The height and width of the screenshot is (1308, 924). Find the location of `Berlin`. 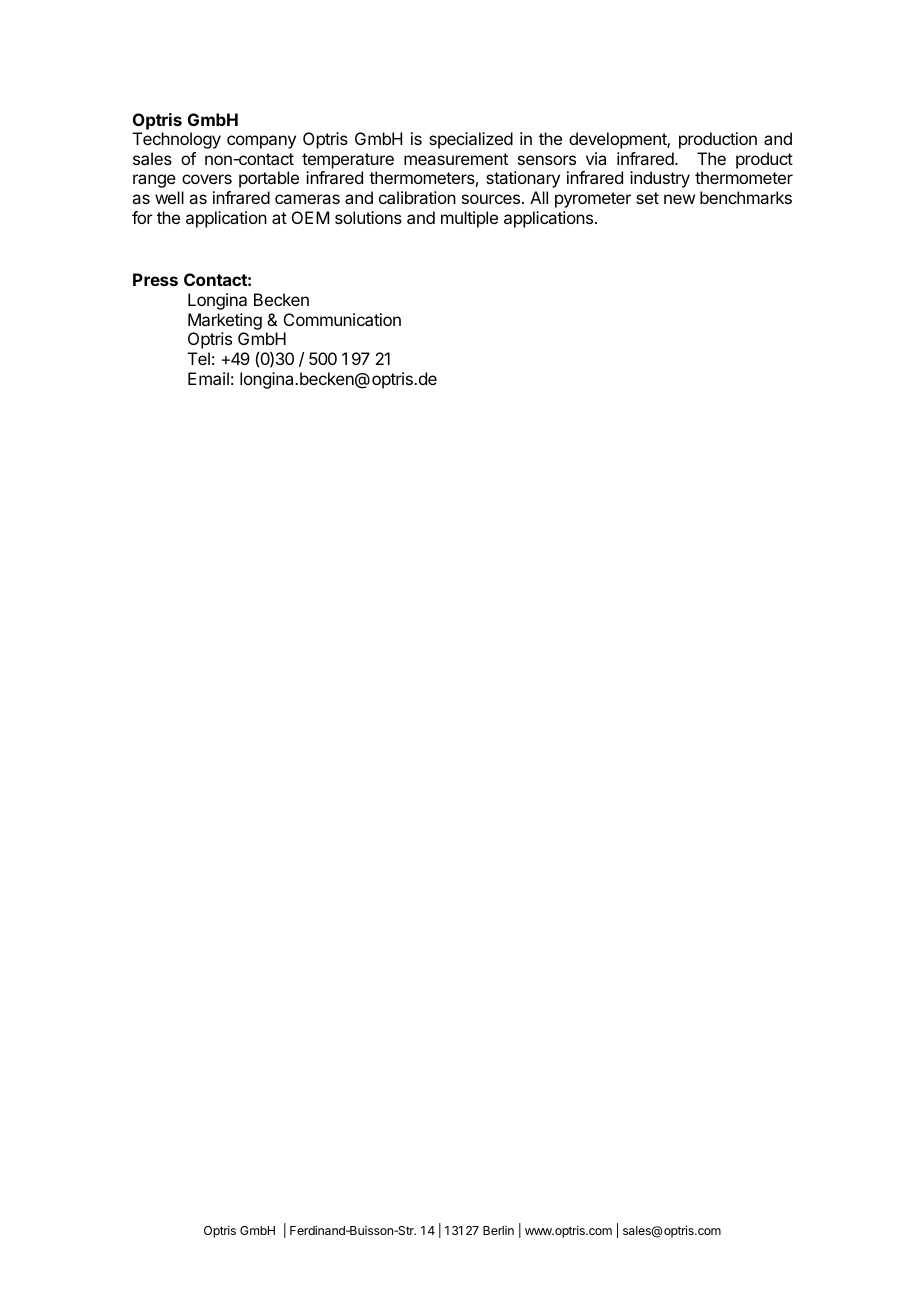

Berlin is located at coordinates (498, 1230).
